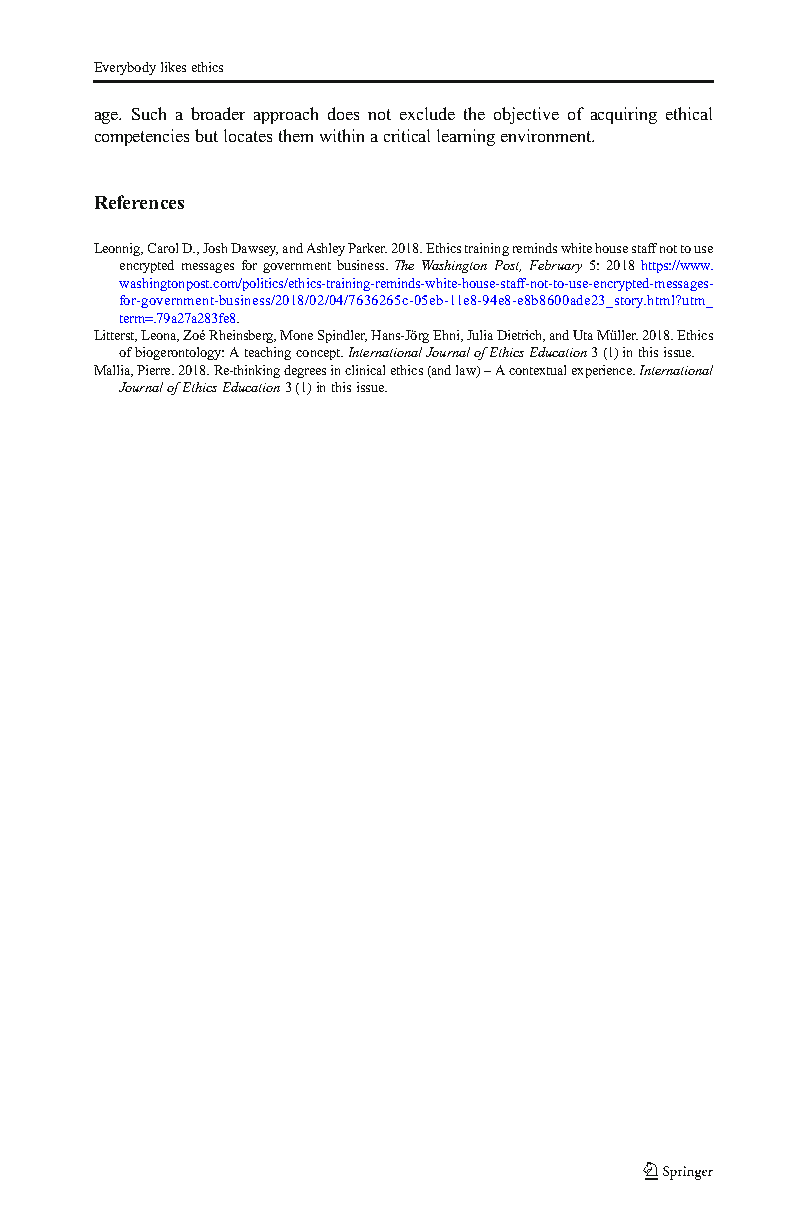  I want to click on February, so click(556, 266).
